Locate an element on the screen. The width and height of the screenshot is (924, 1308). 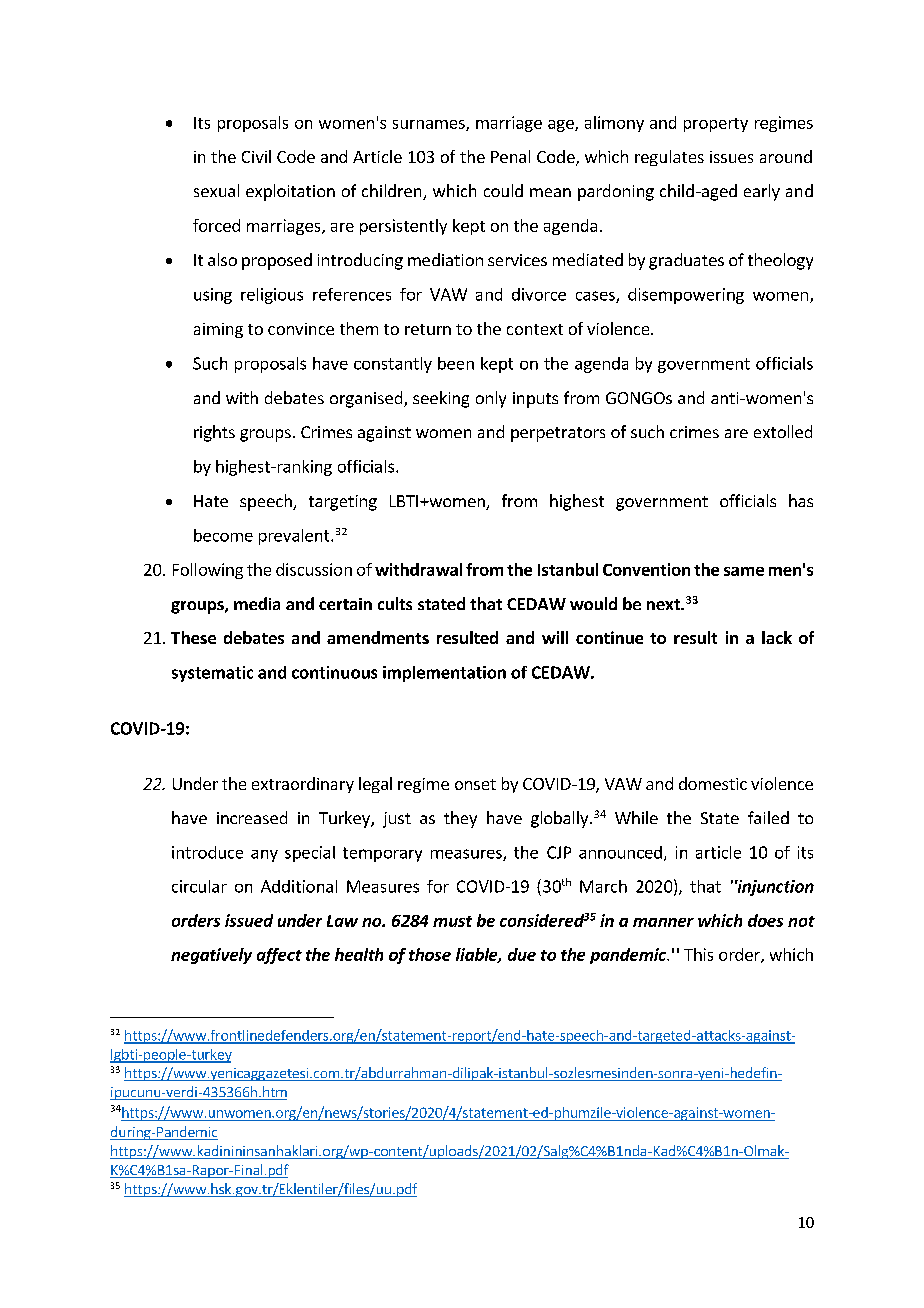
Penal is located at coordinates (510, 156).
